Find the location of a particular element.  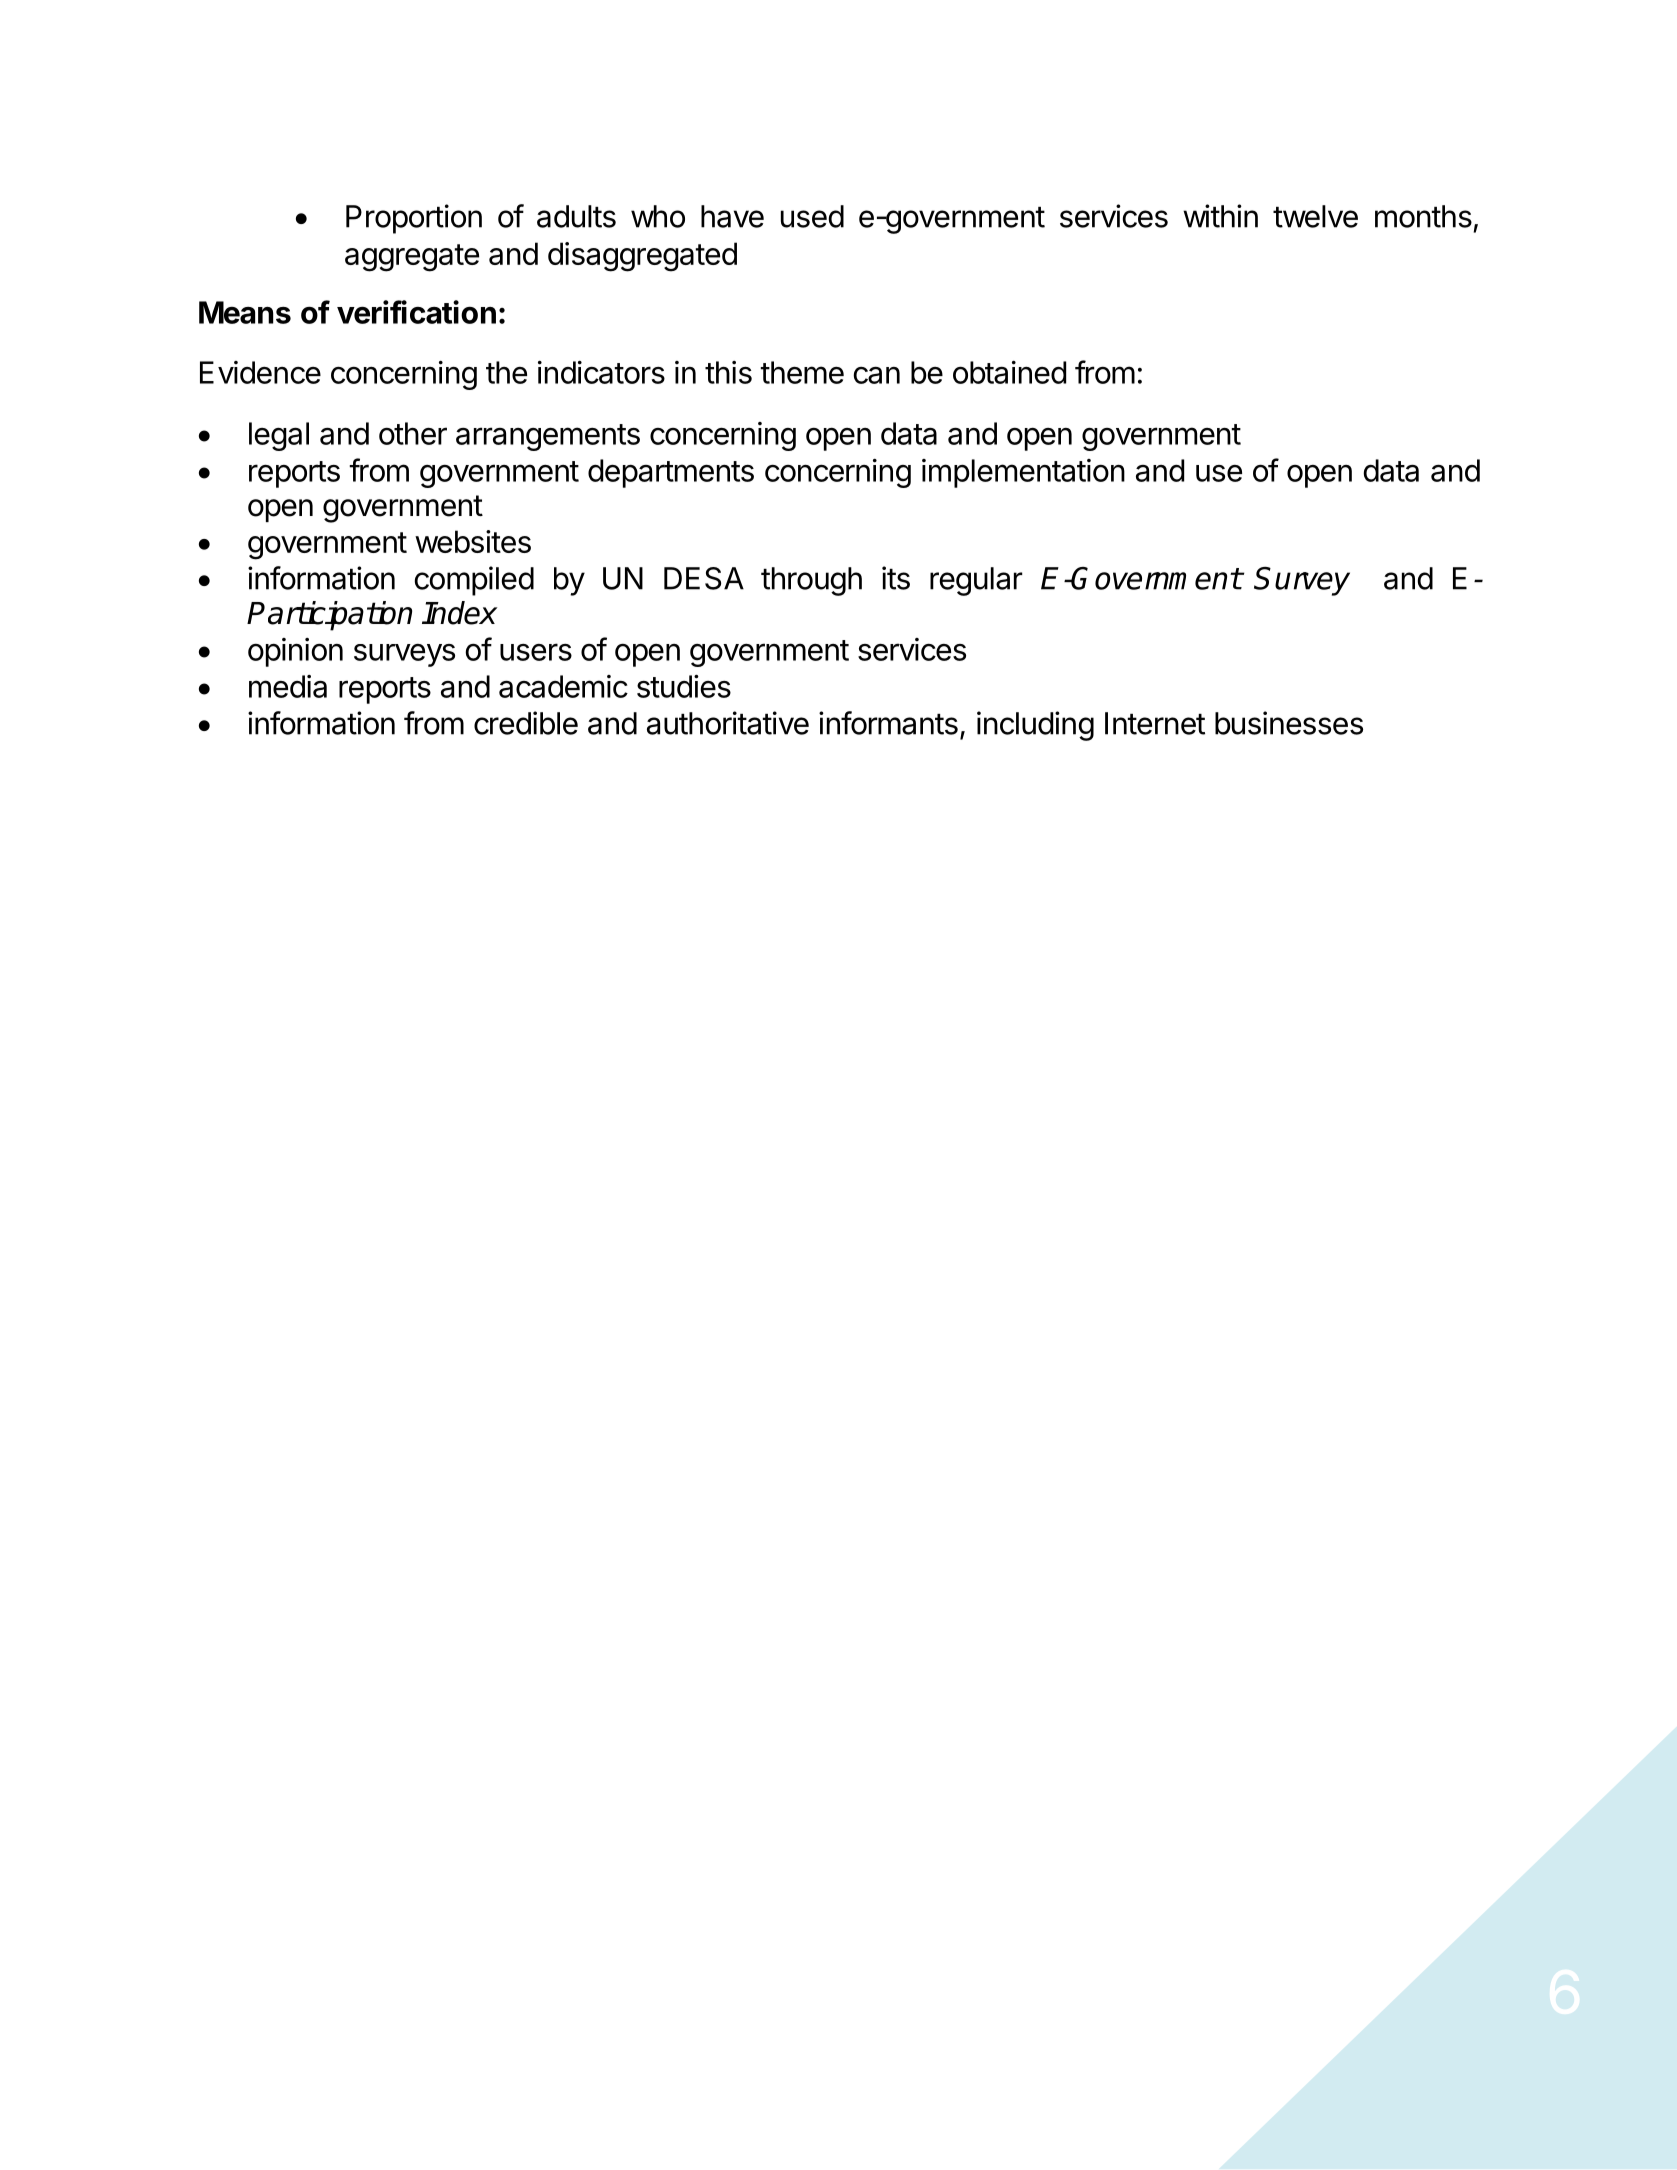

twelve is located at coordinates (1315, 216).
